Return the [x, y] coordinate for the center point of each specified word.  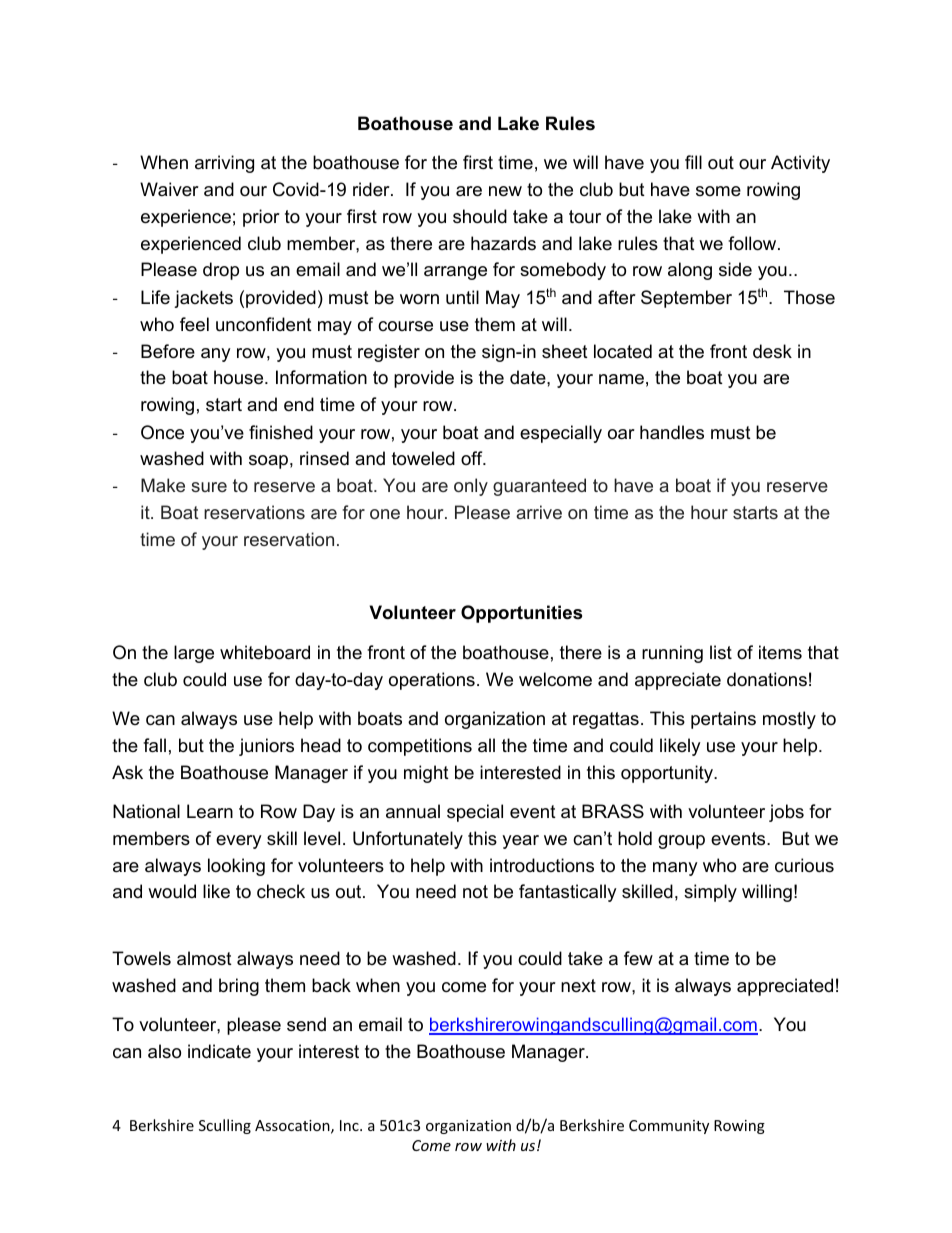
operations [432, 681]
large [194, 654]
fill [693, 162]
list [721, 652]
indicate [219, 1051]
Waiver [169, 189]
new [505, 191]
